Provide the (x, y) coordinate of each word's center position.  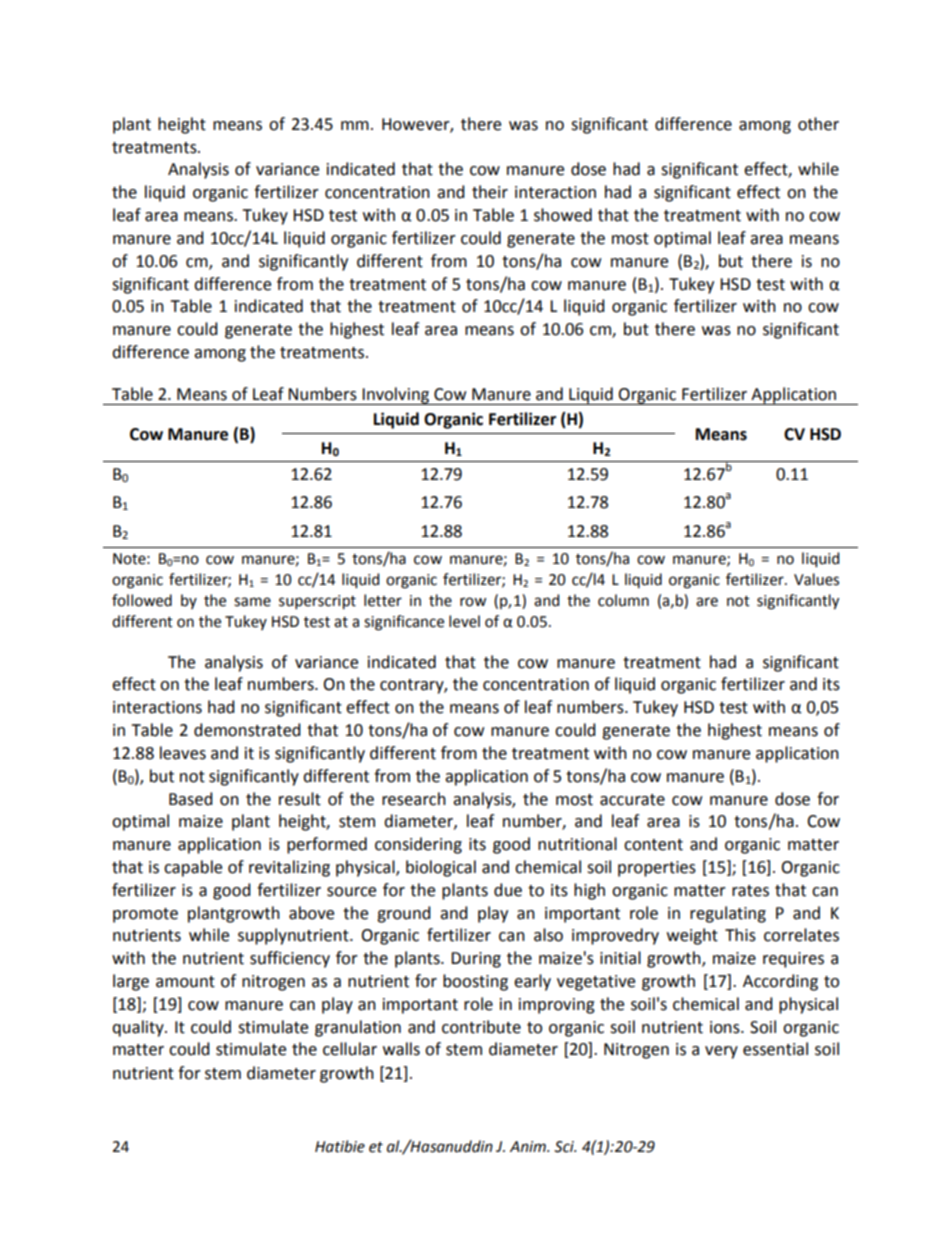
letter (383, 600)
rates (750, 891)
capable (193, 868)
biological (441, 868)
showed (563, 215)
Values (816, 579)
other (818, 124)
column (623, 600)
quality (139, 1028)
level (464, 621)
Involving (396, 396)
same (252, 602)
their (490, 192)
